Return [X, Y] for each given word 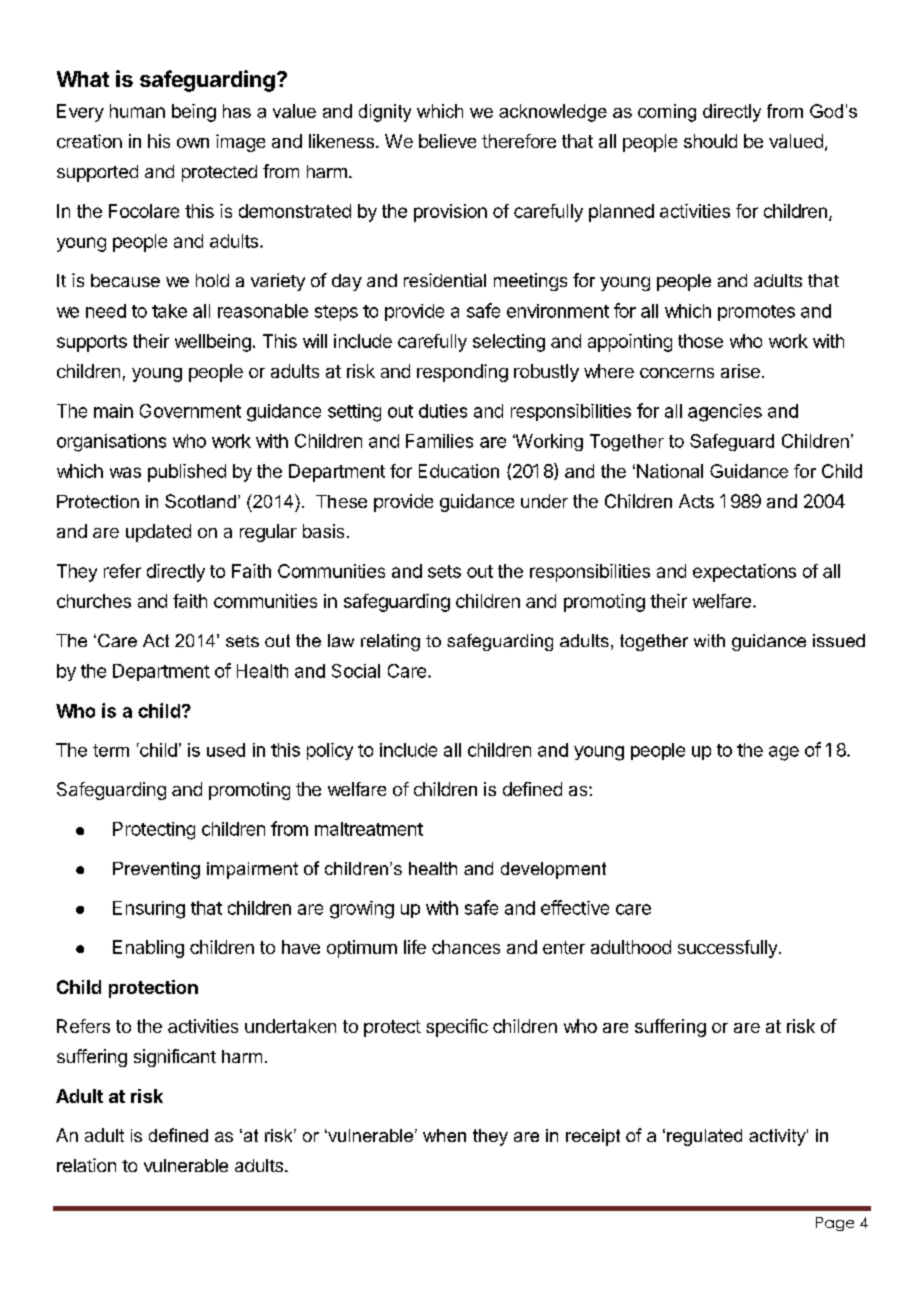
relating [390, 642]
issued [839, 640]
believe [447, 141]
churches [94, 601]
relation [86, 1165]
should [710, 141]
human [137, 111]
